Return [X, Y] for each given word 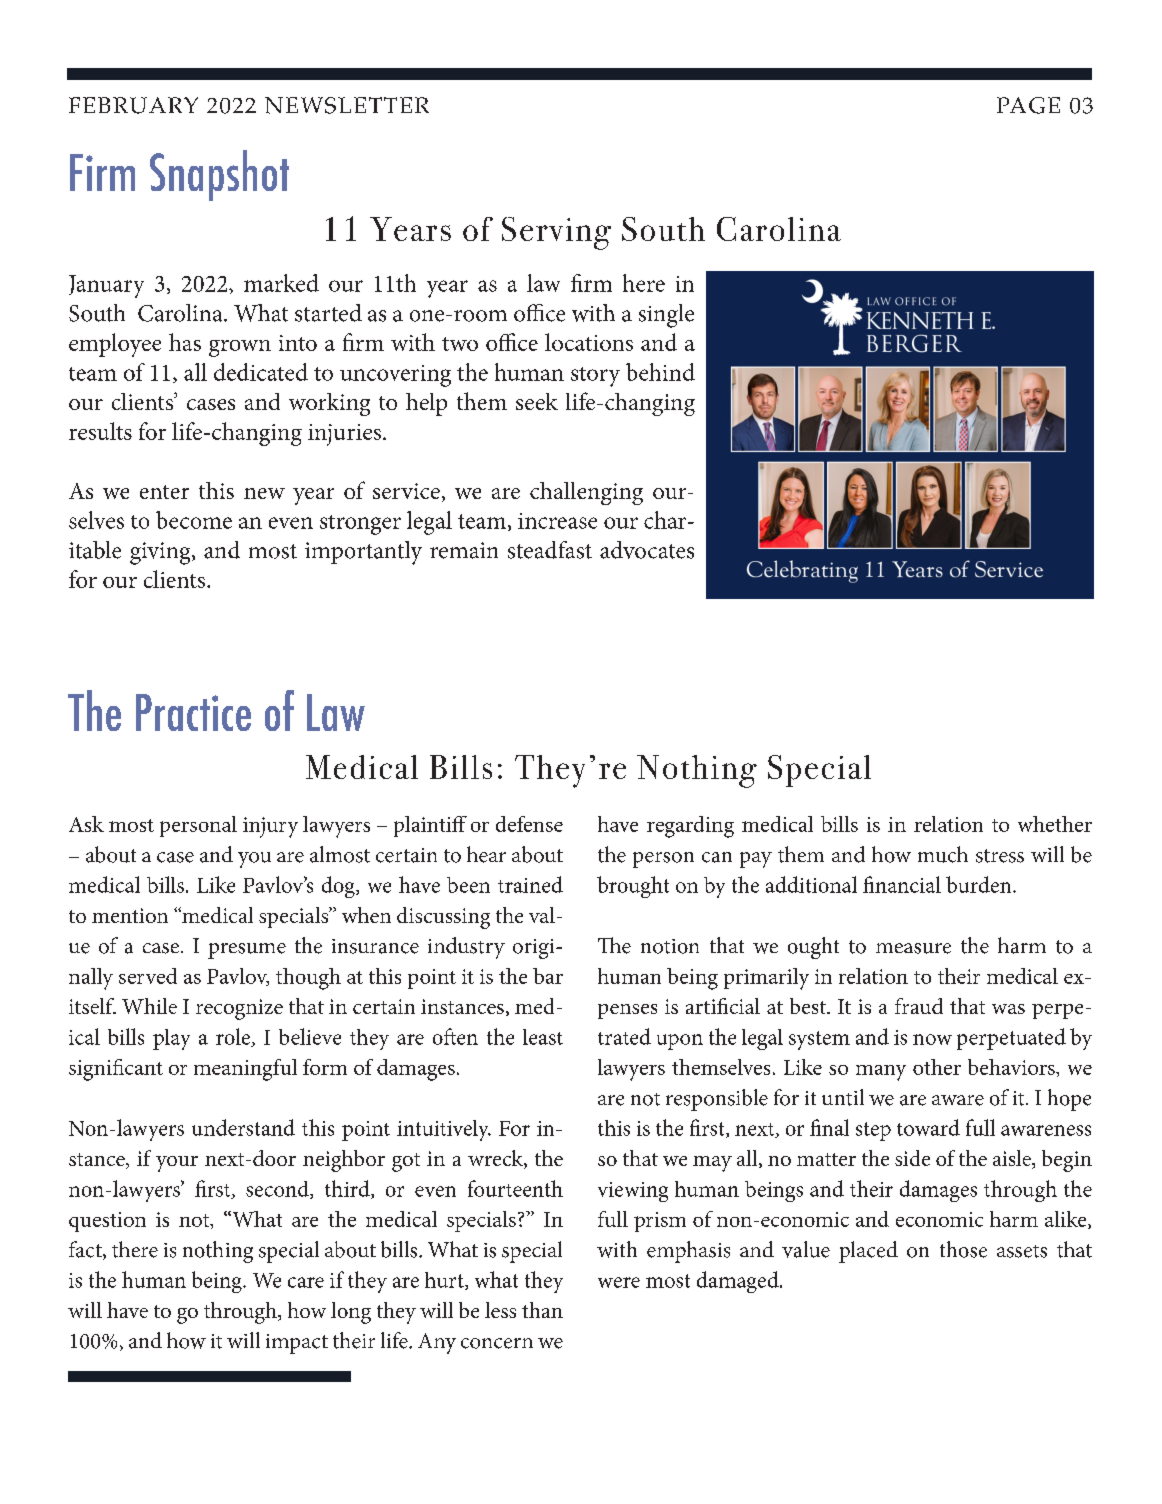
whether [1055, 824]
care [306, 1282]
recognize [239, 1009]
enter [164, 492]
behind [660, 372]
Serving [556, 233]
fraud [919, 1006]
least [543, 1037]
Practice [193, 712]
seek [537, 401]
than [542, 1310]
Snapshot [219, 175]
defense [529, 824]
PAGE [1028, 105]
